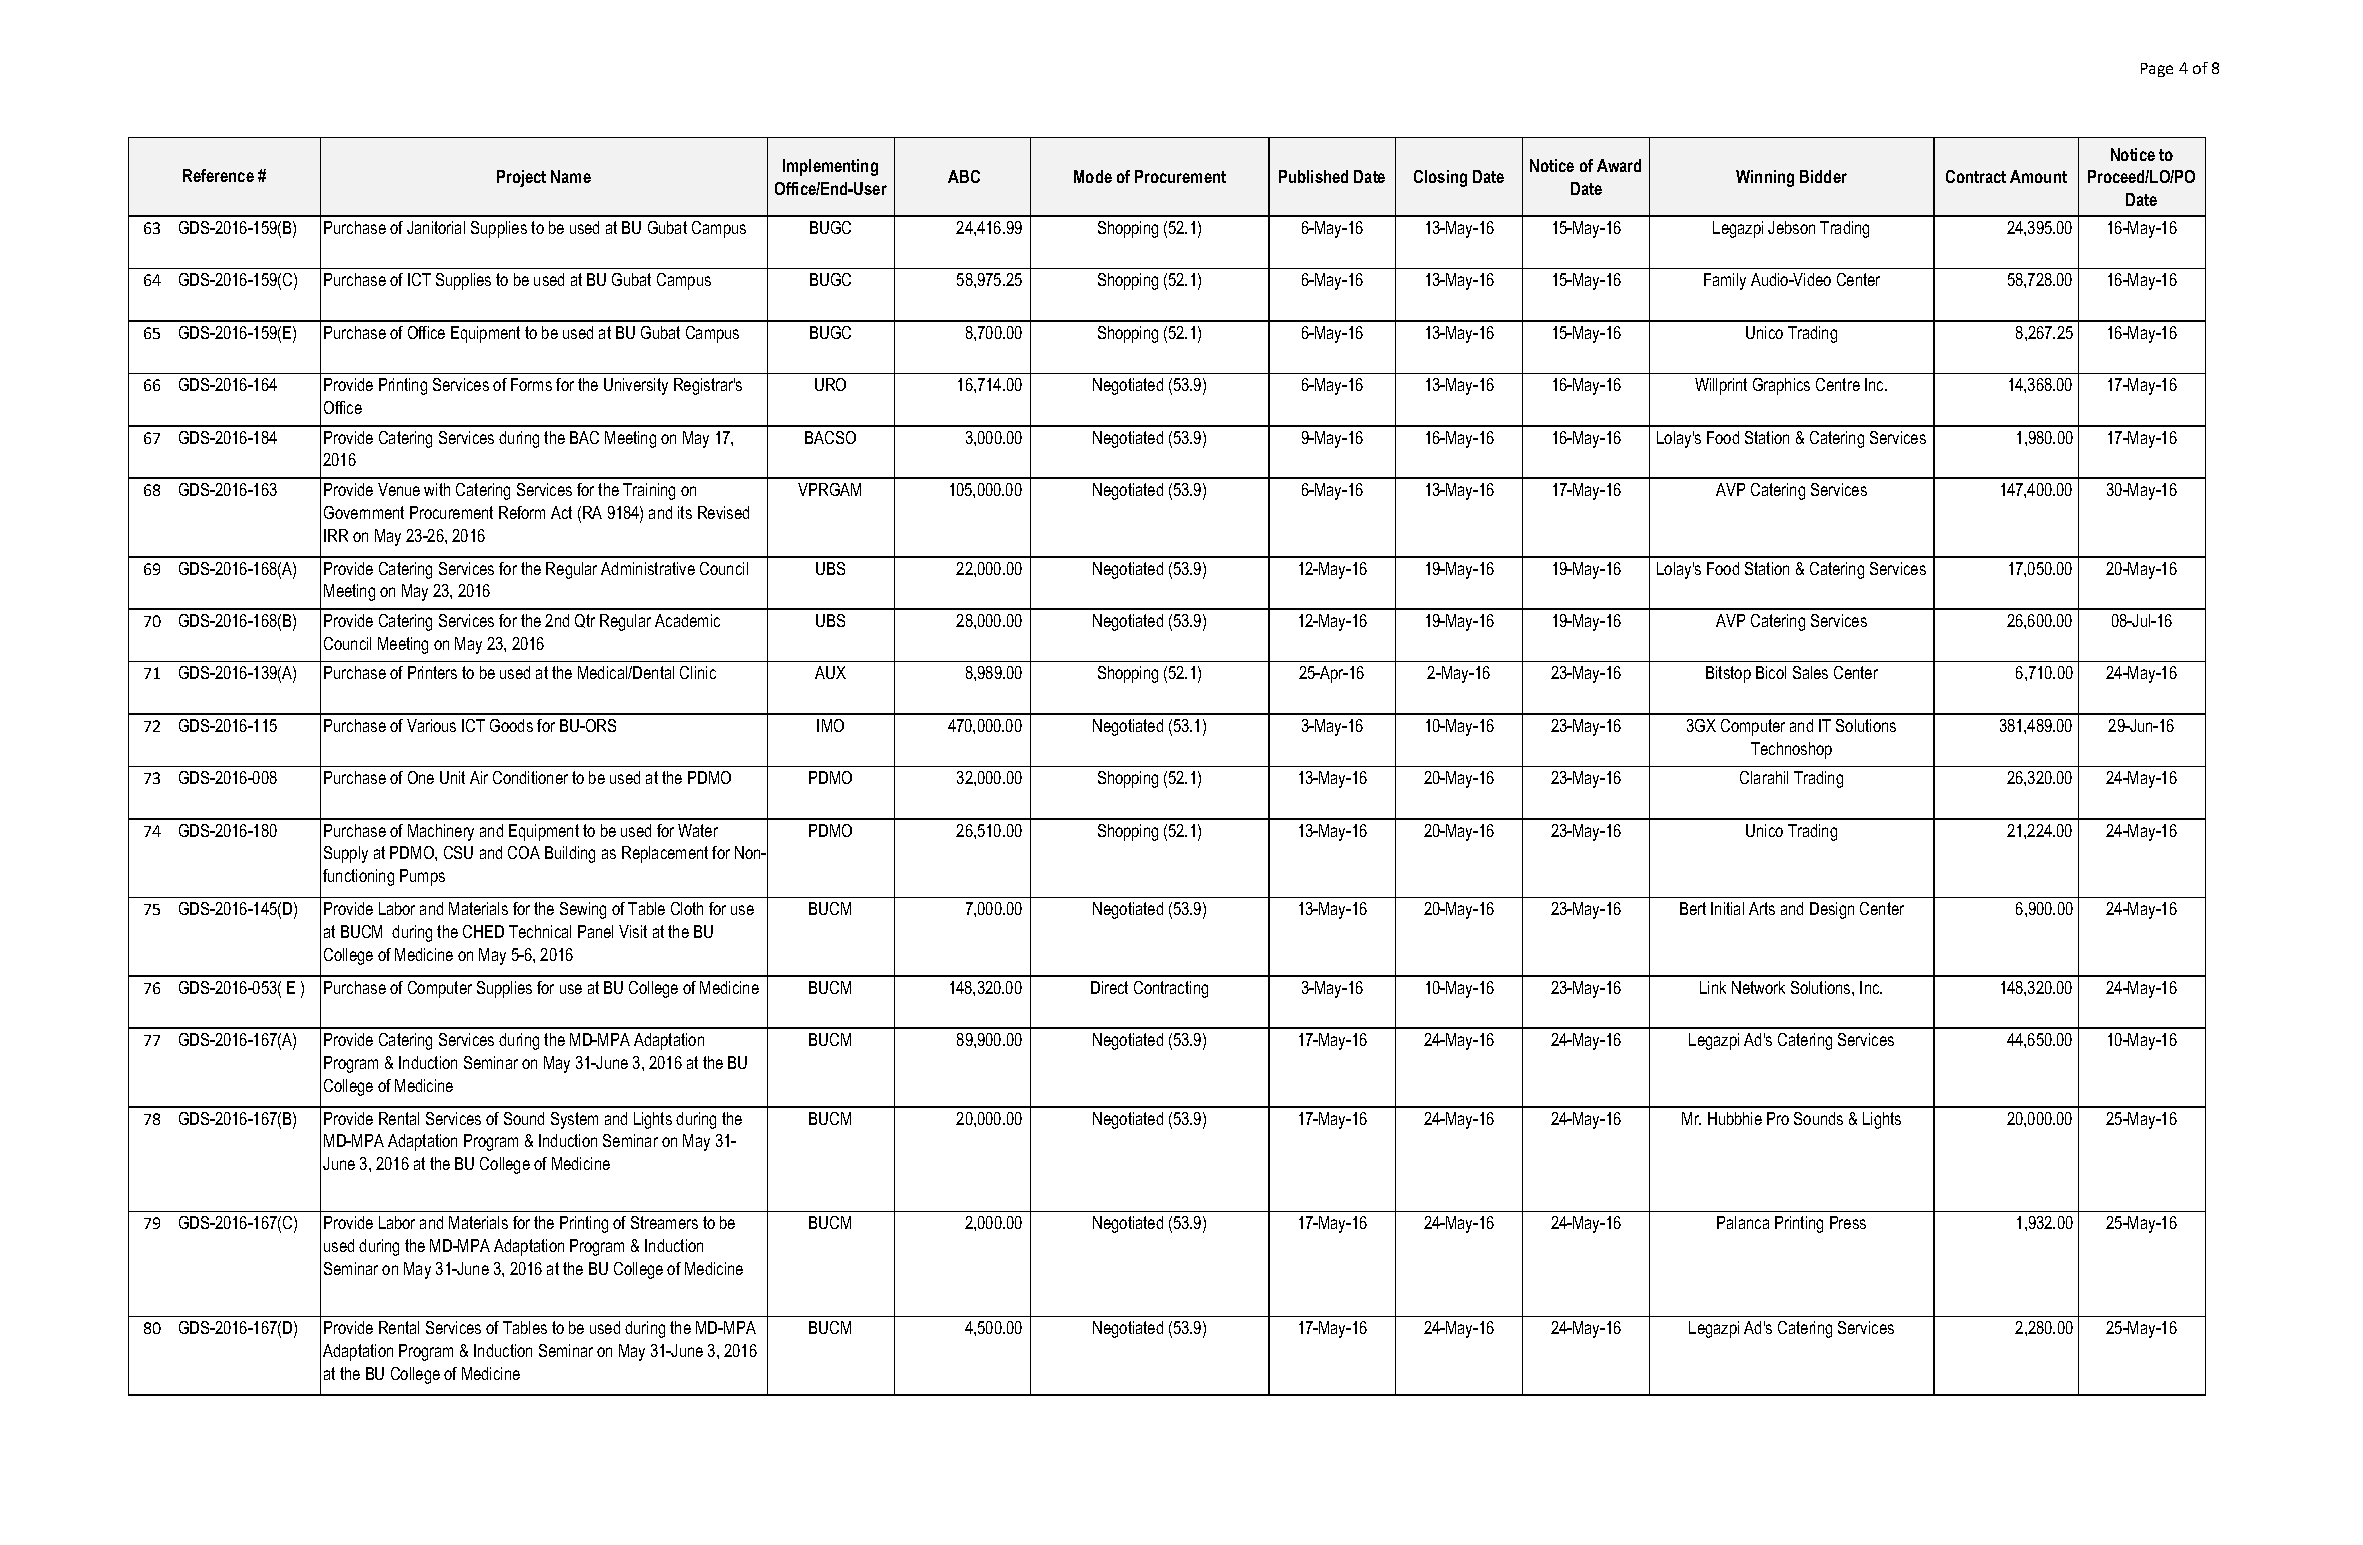 This screenshot has width=2363, height=1545. I want to click on Streamers, so click(664, 1222).
